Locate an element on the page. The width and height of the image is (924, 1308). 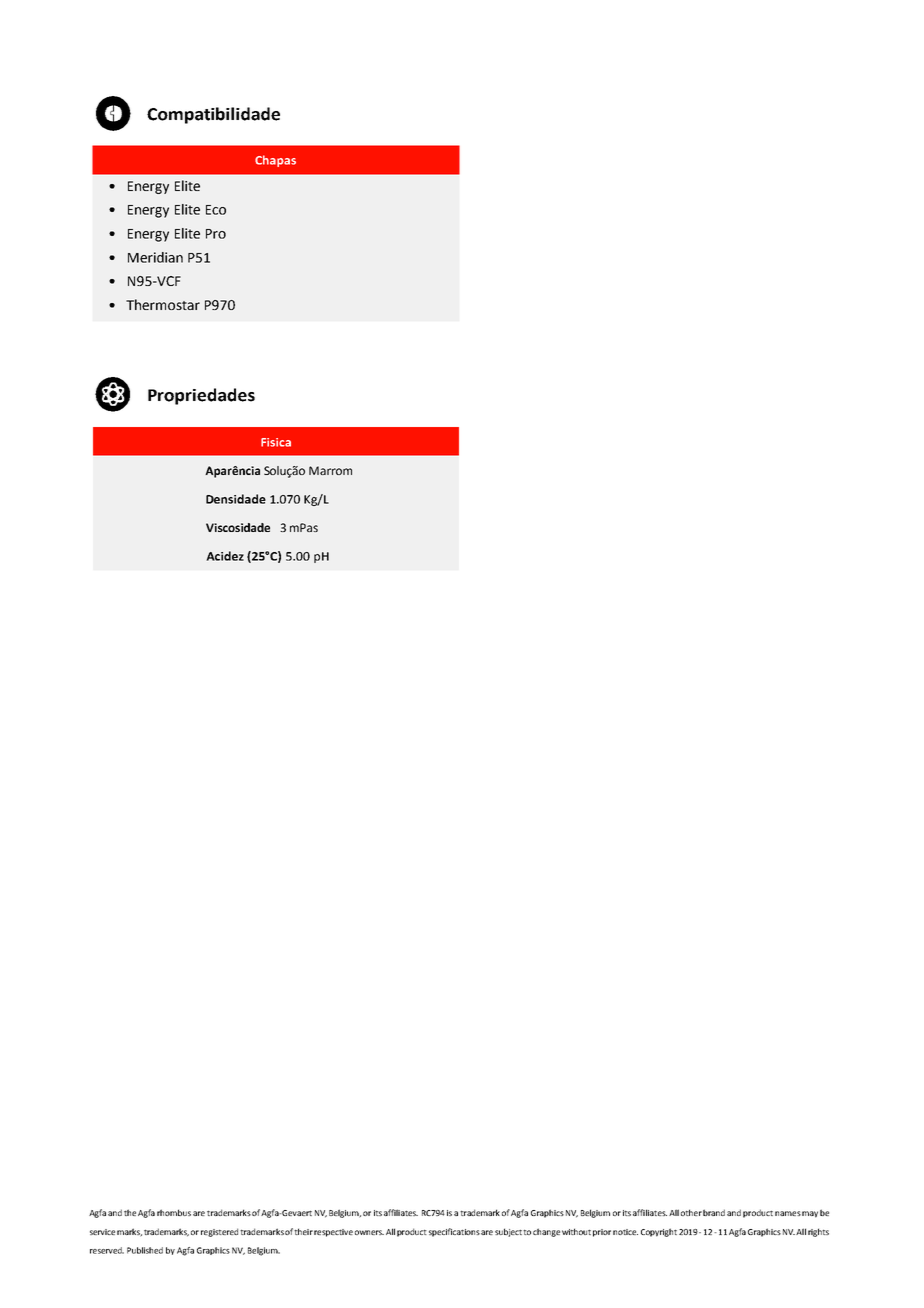
names is located at coordinates (788, 1213).
